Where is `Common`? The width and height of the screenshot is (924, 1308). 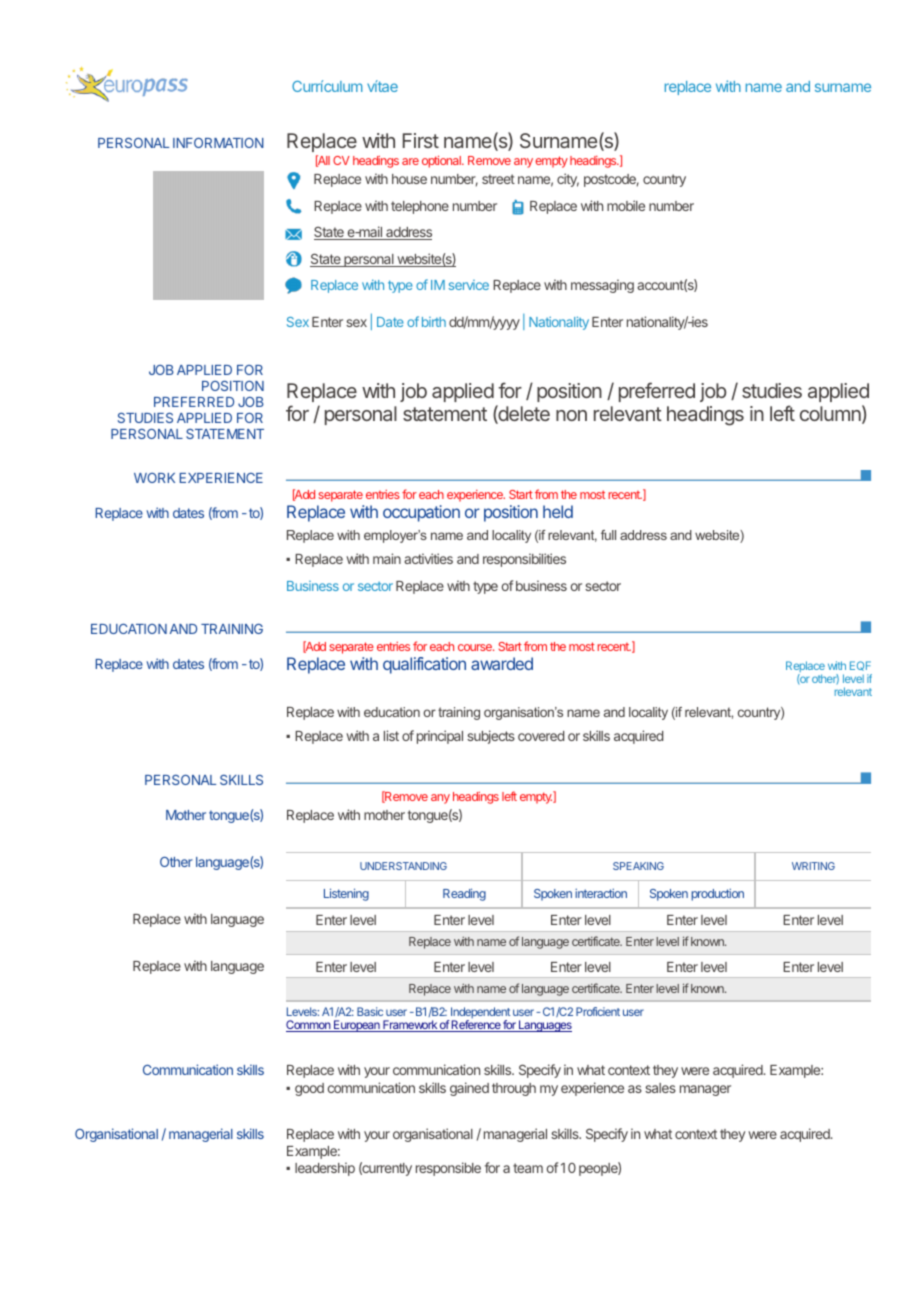
Common is located at coordinates (309, 1026).
